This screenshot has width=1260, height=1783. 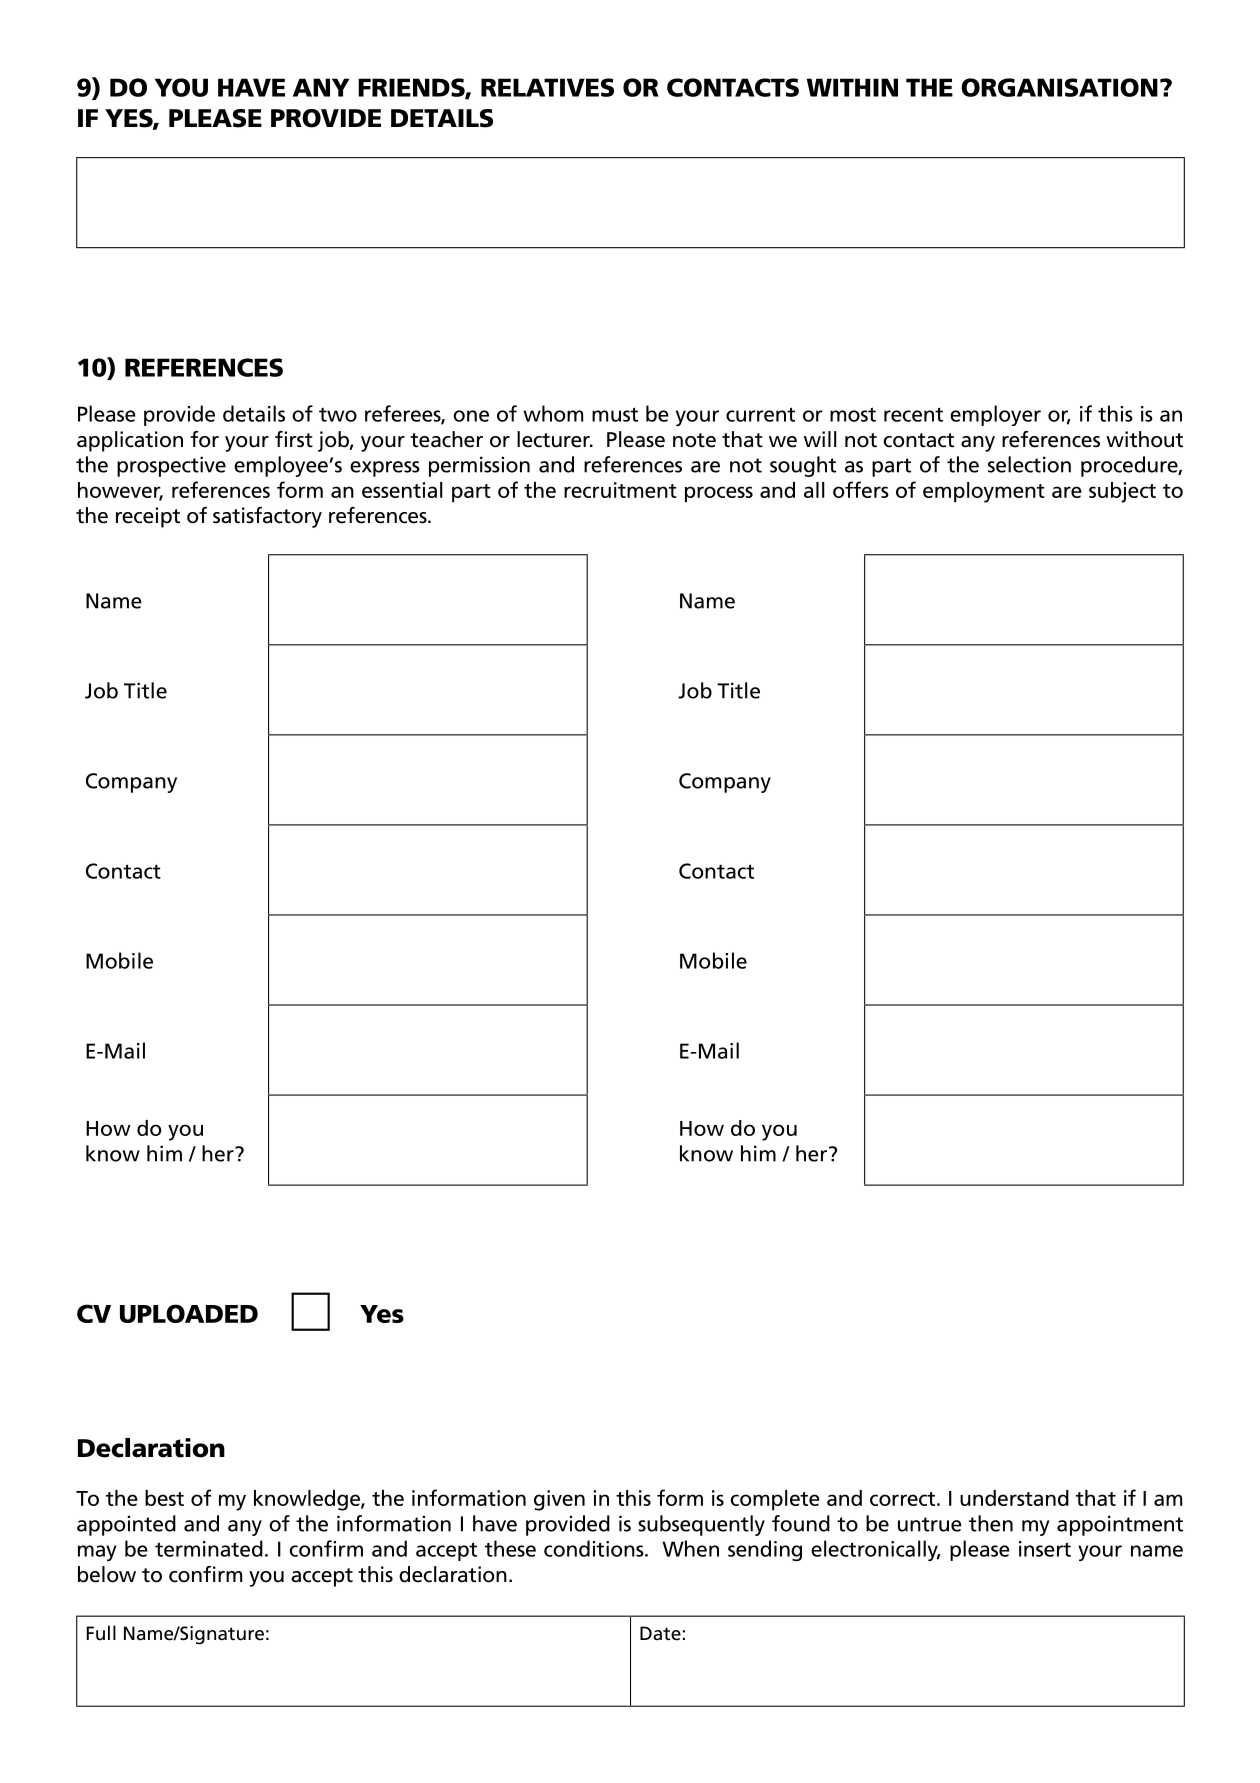 I want to click on RELATIVES, so click(x=547, y=87).
